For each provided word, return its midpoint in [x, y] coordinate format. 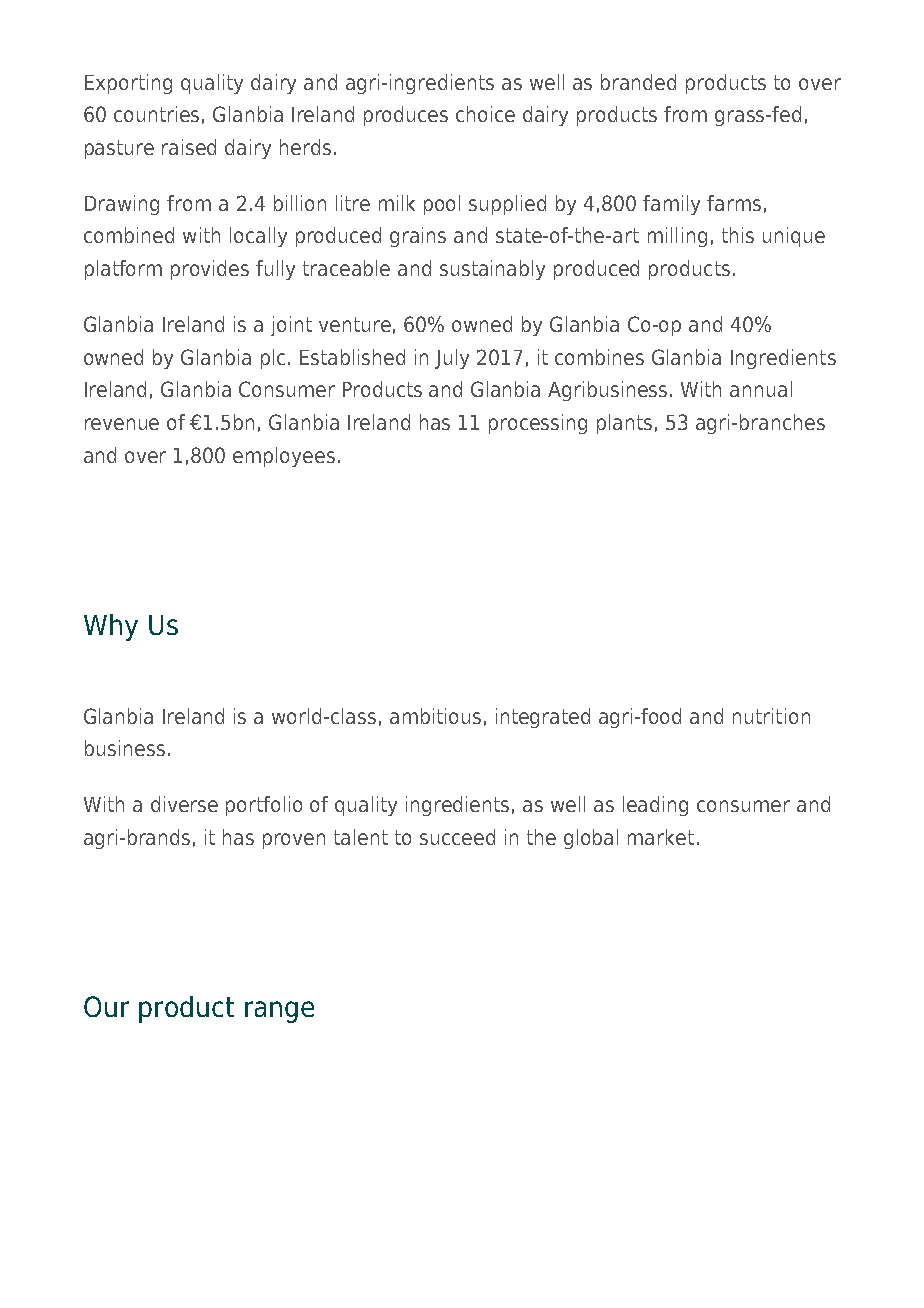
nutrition [771, 716]
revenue [122, 424]
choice [485, 114]
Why [111, 627]
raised [189, 147]
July [452, 359]
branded [638, 82]
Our [106, 1006]
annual [761, 389]
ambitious [435, 716]
